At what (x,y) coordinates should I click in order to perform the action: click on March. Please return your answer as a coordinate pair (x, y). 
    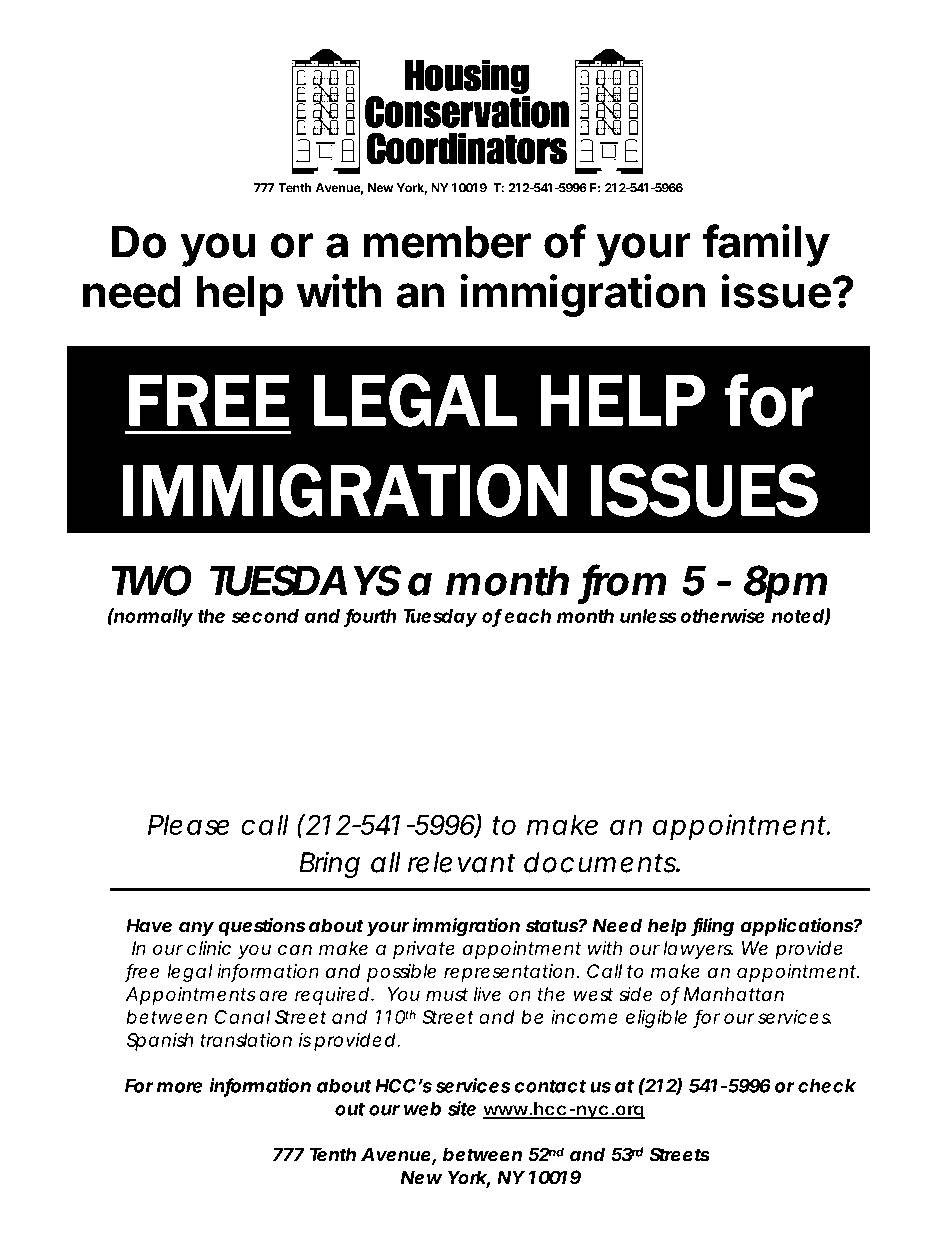
    Looking at the image, I should click on (340, 680).
